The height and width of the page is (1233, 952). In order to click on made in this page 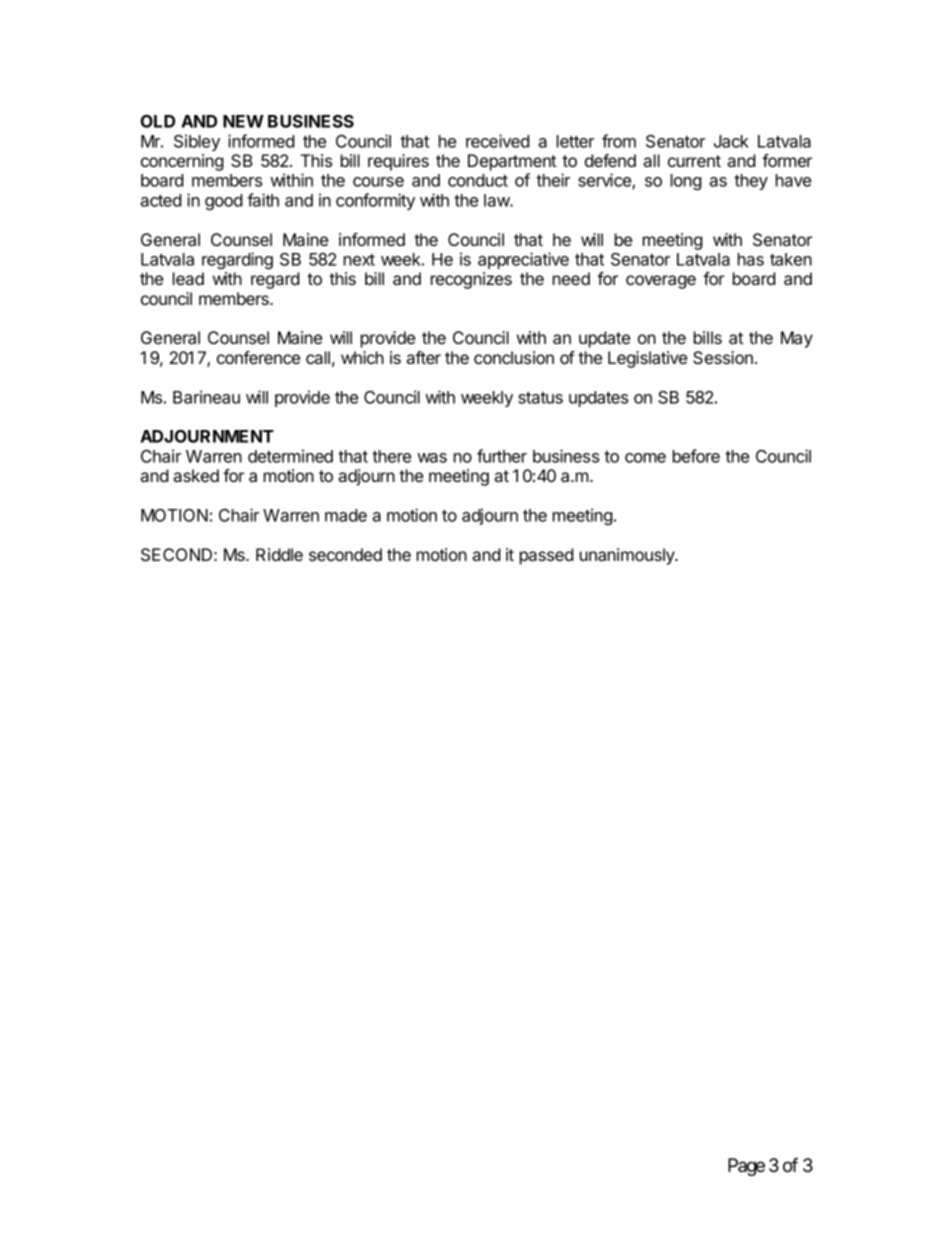, I will do `click(346, 515)`.
